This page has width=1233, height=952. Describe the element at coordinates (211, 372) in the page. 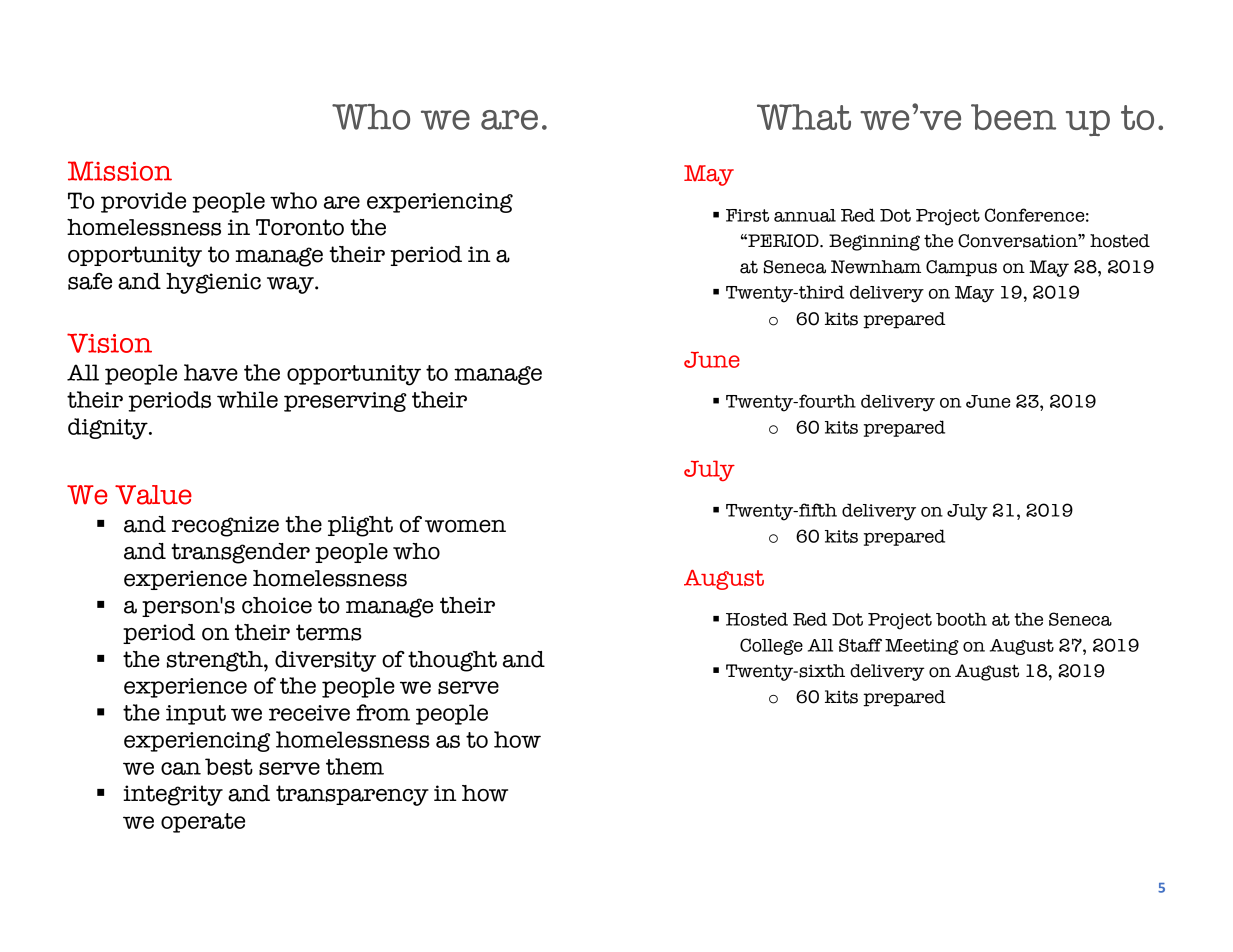

I see `have` at that location.
